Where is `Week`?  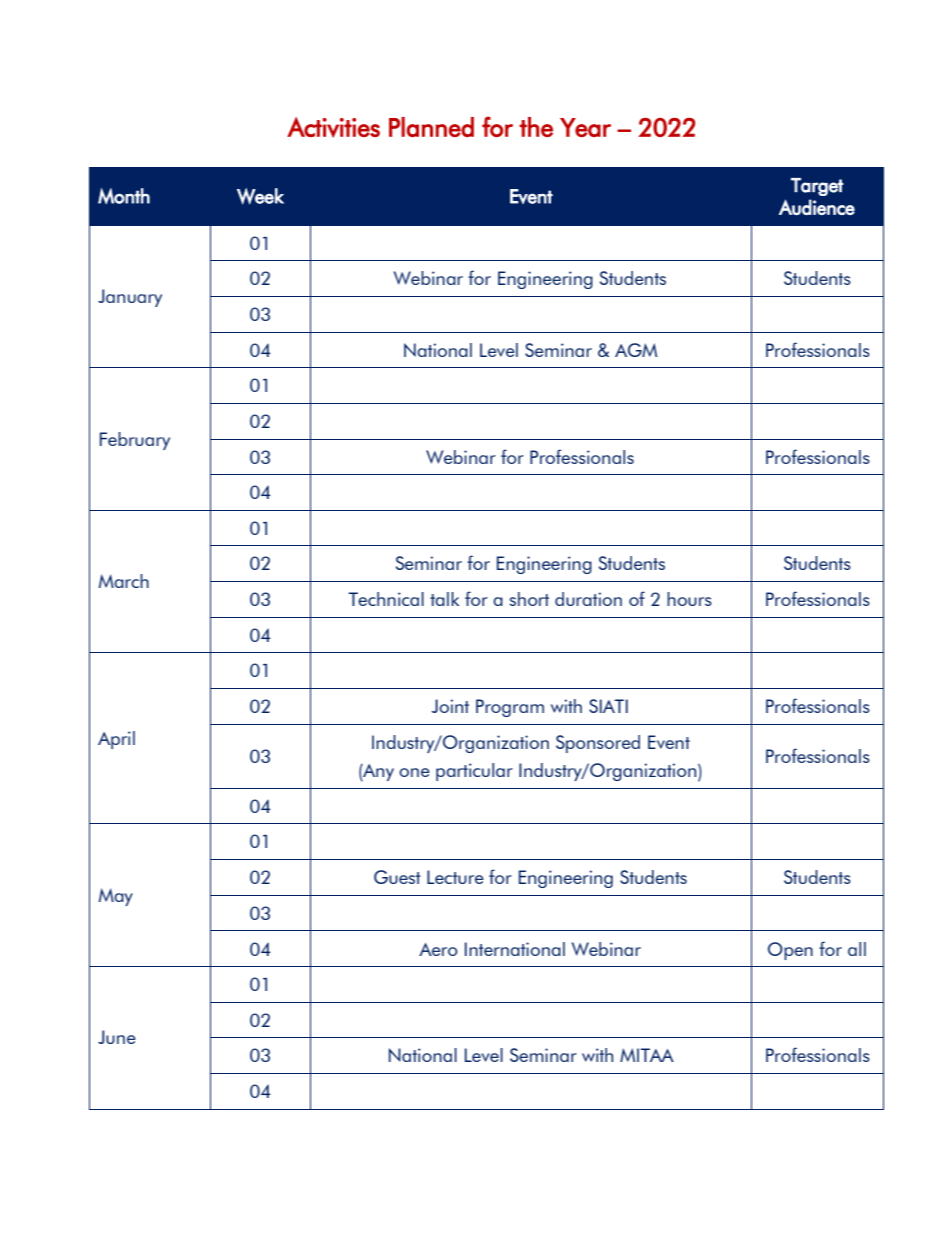 Week is located at coordinates (260, 196).
